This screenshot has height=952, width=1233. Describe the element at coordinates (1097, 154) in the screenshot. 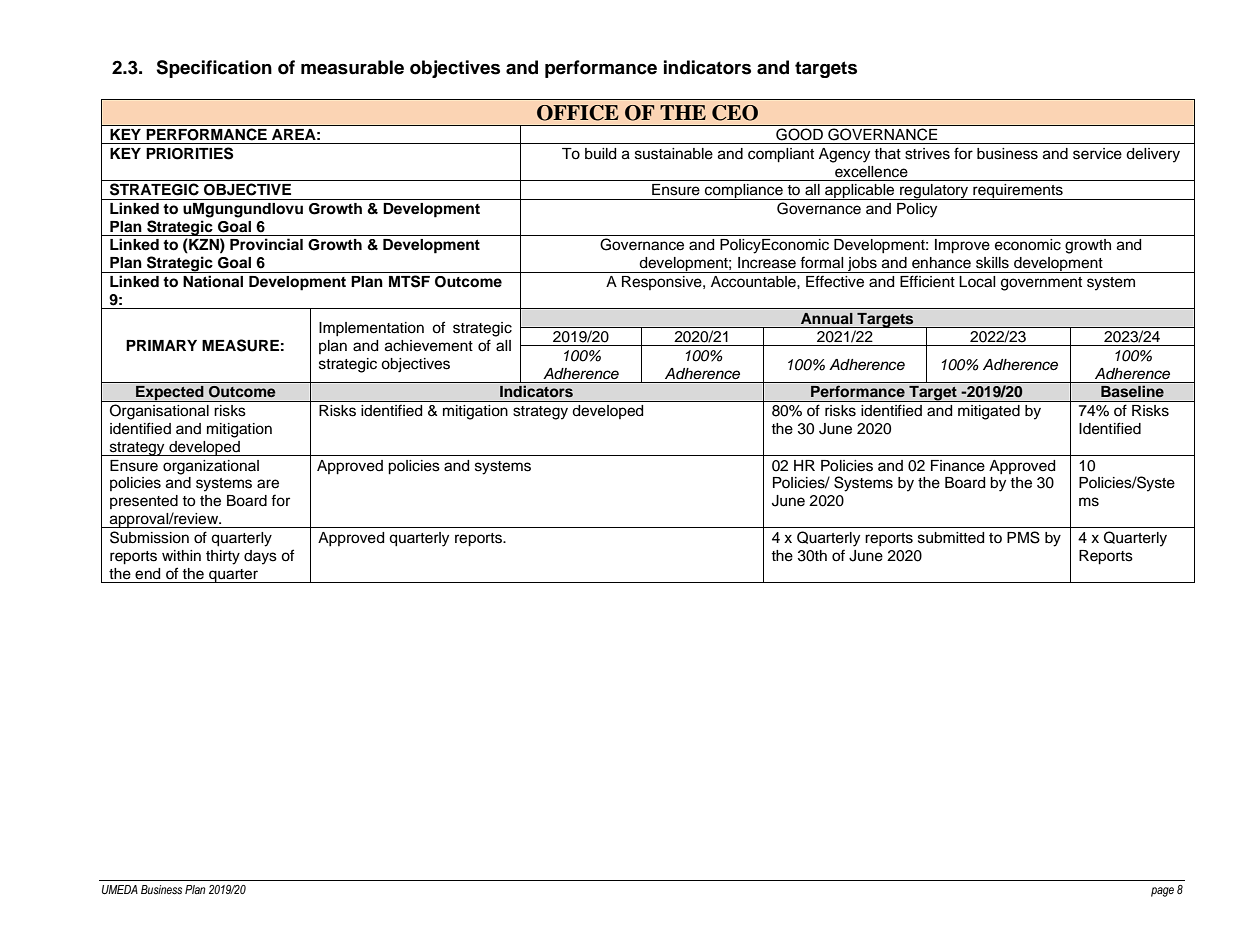

I see `service` at that location.
